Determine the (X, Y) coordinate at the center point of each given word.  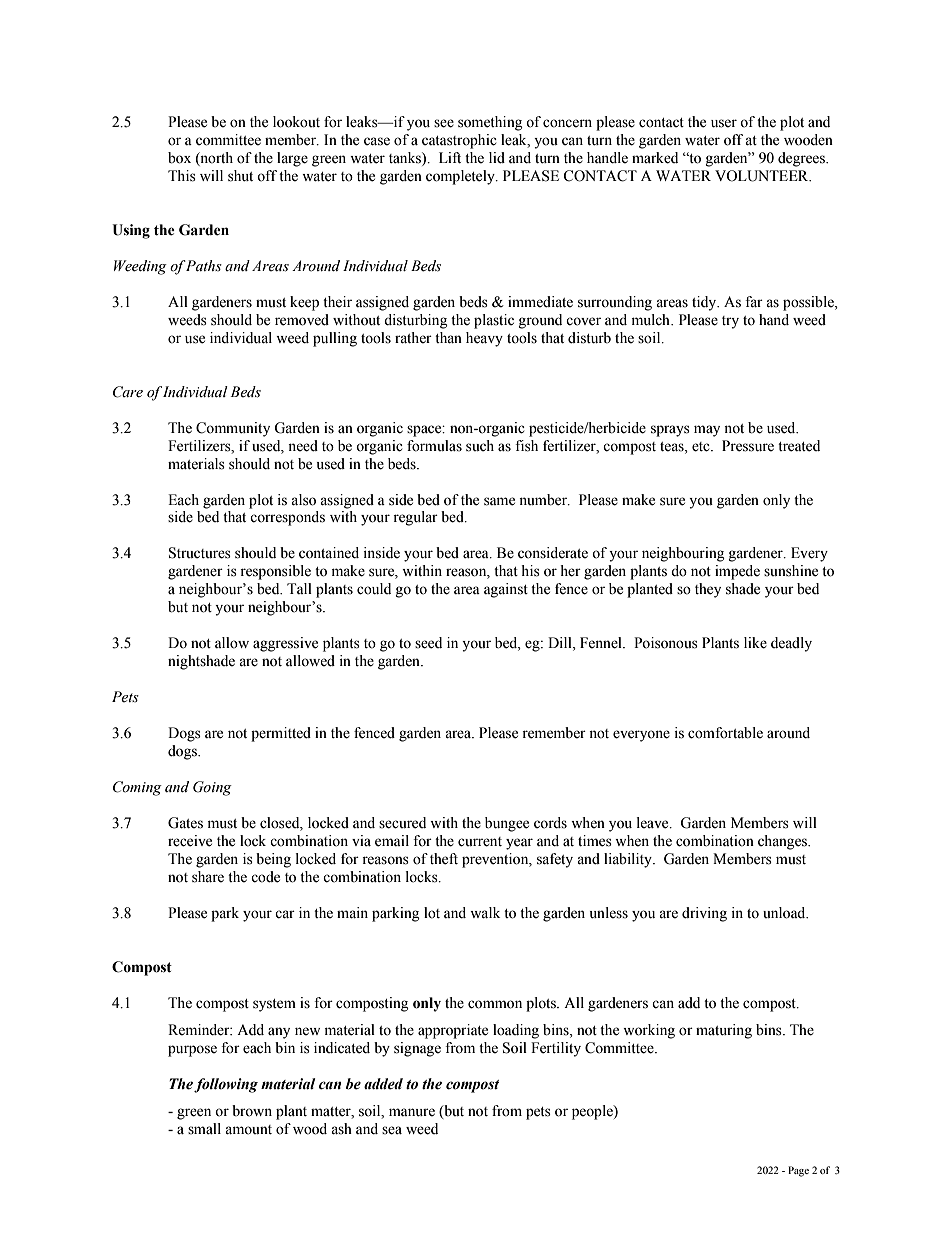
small (204, 1129)
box (179, 158)
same (499, 501)
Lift (450, 157)
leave (654, 823)
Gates (185, 823)
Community (233, 429)
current (480, 842)
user (724, 123)
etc (702, 447)
